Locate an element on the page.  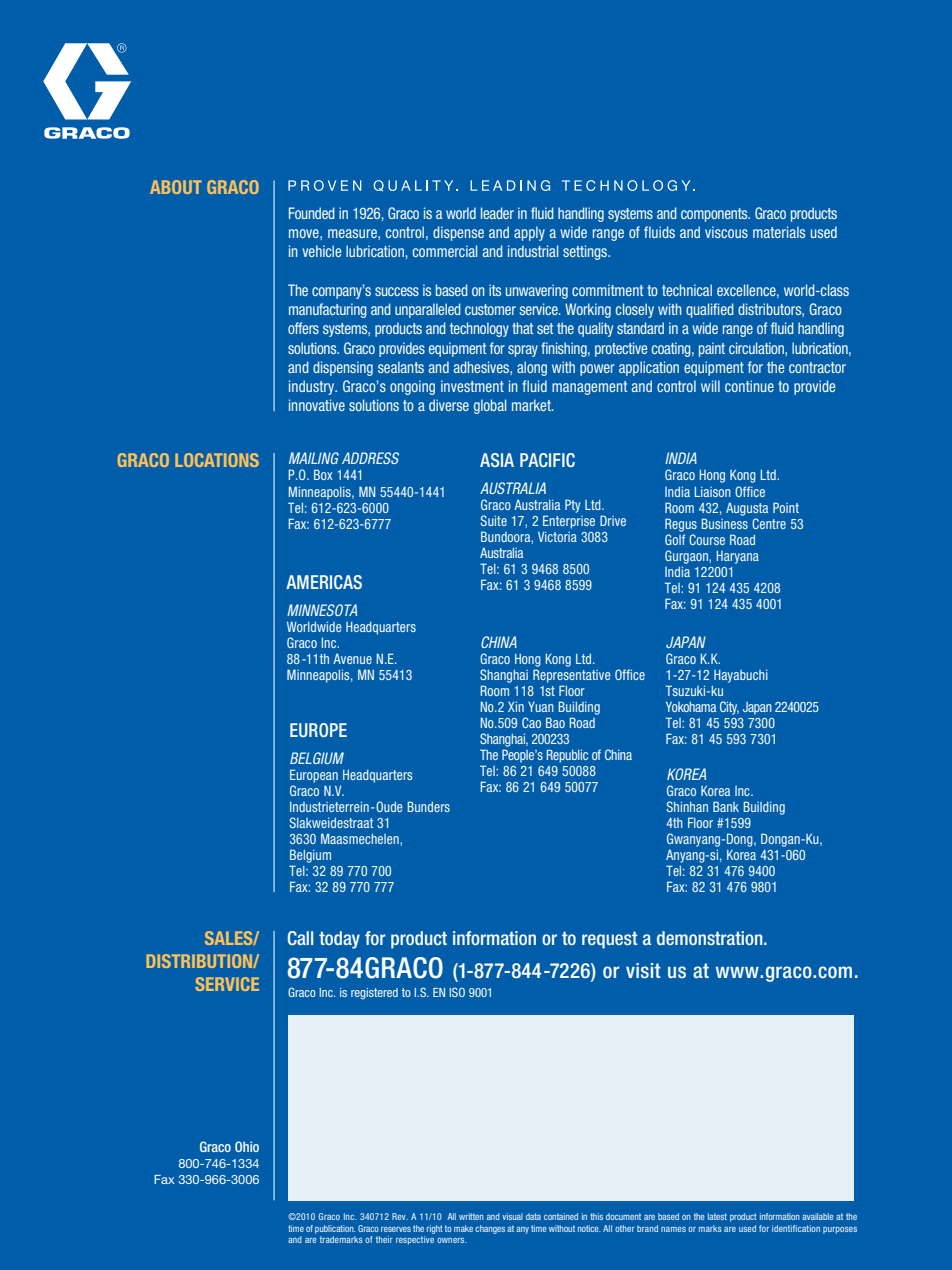
visual is located at coordinates (512, 1216).
